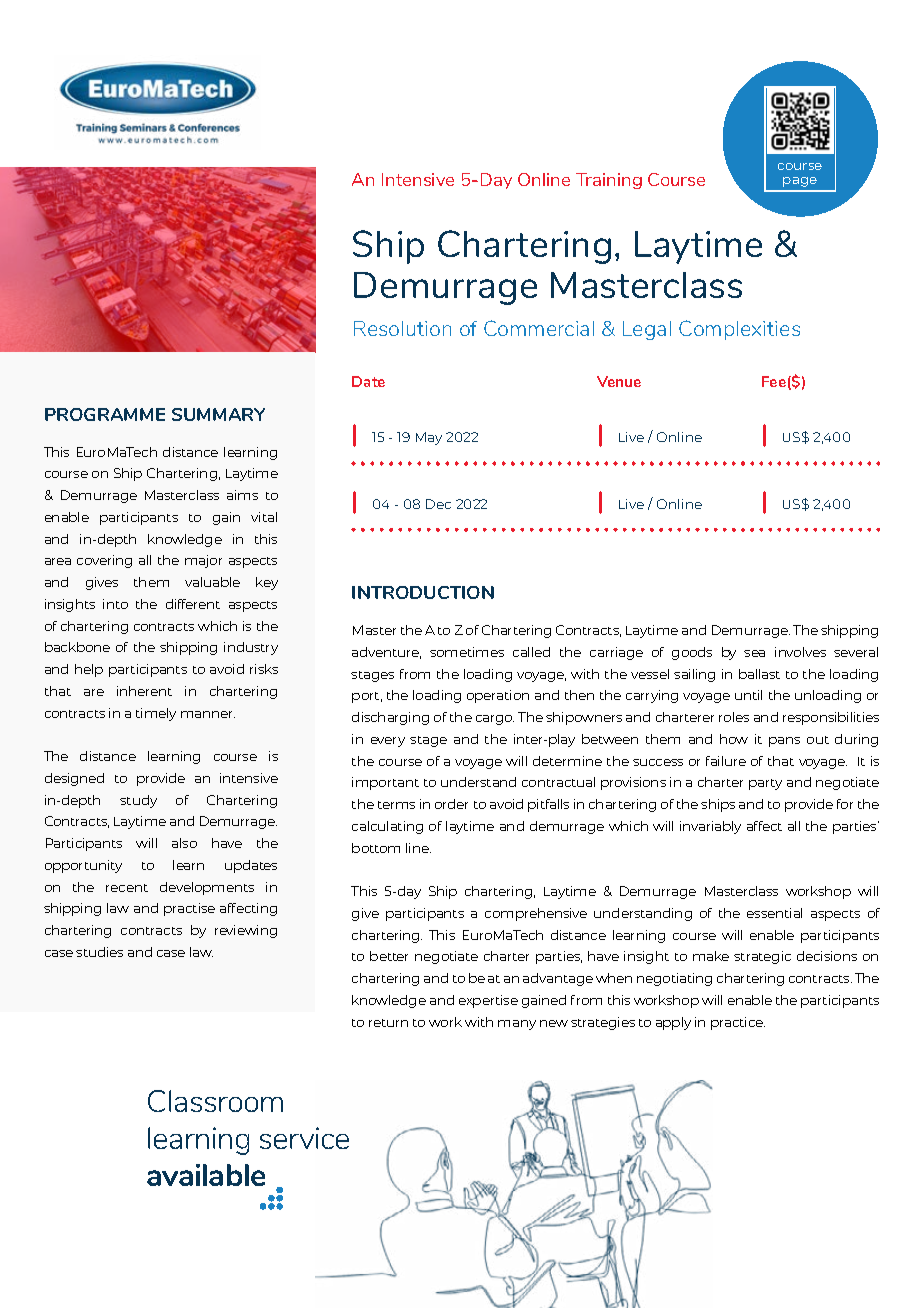 The width and height of the image is (924, 1308). Describe the element at coordinates (467, 652) in the image. I see `sometimes` at that location.
